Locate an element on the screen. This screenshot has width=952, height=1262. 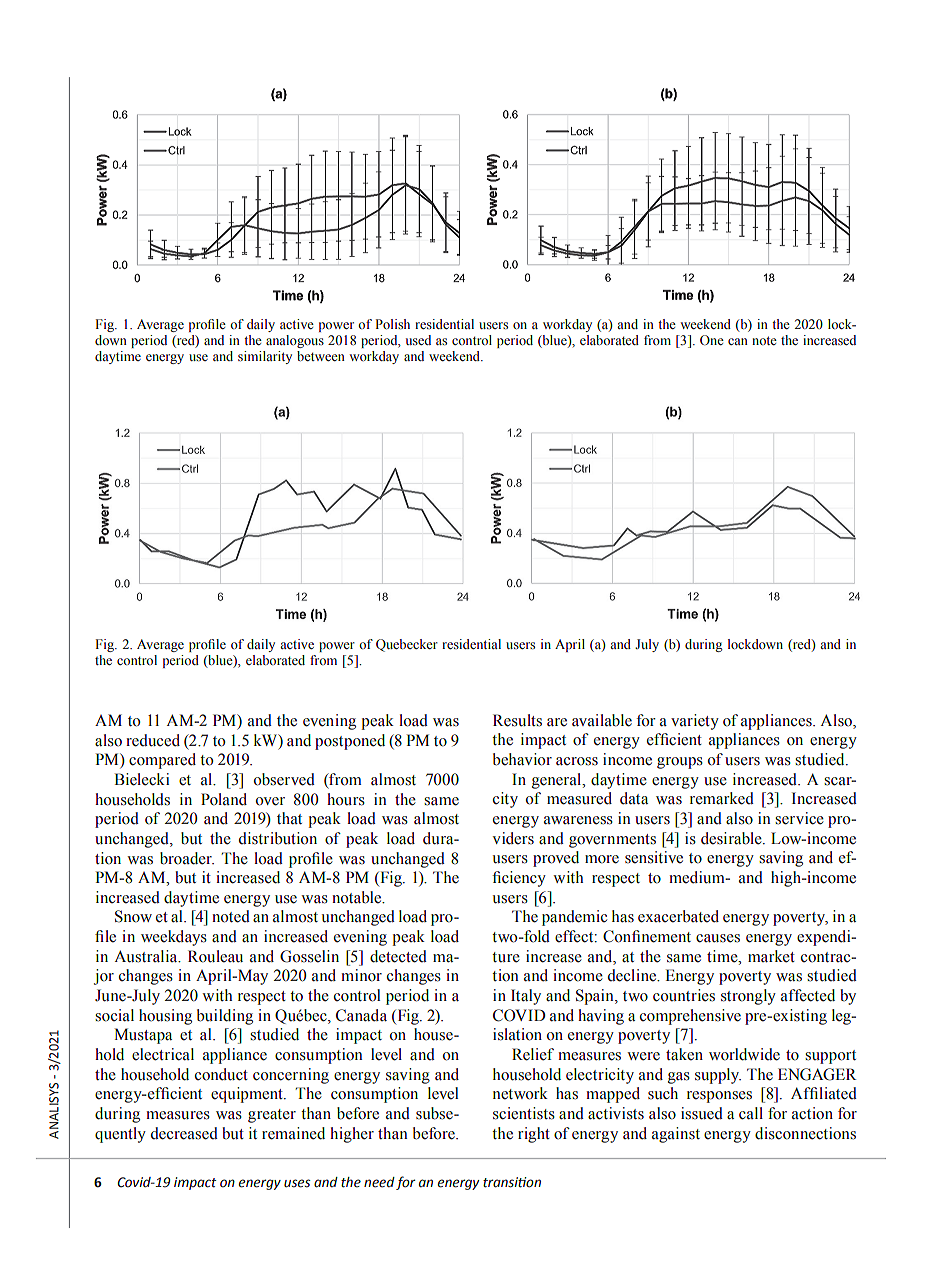
Results is located at coordinates (517, 720).
